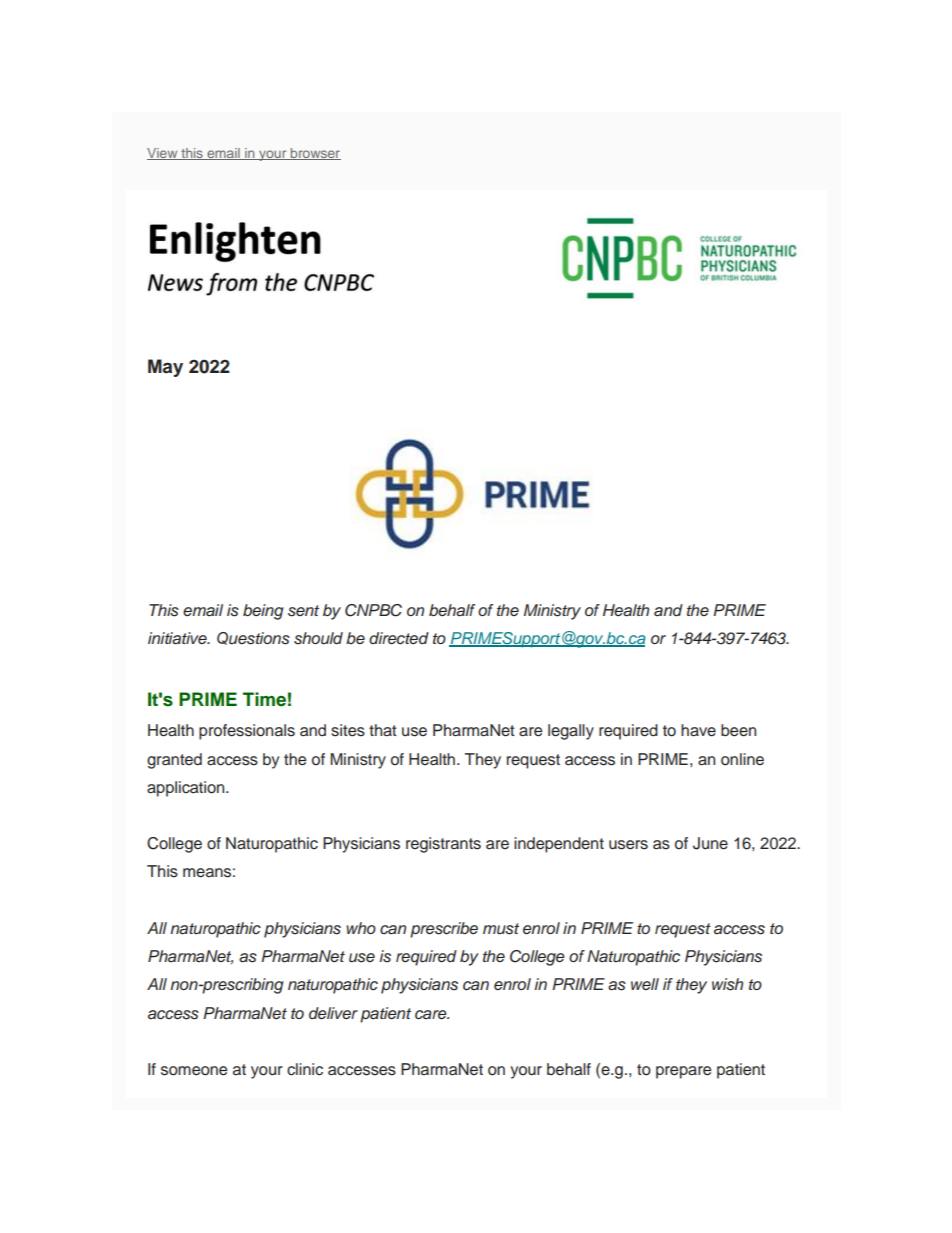  What do you see at coordinates (683, 1072) in the document?
I see `prepare` at bounding box center [683, 1072].
